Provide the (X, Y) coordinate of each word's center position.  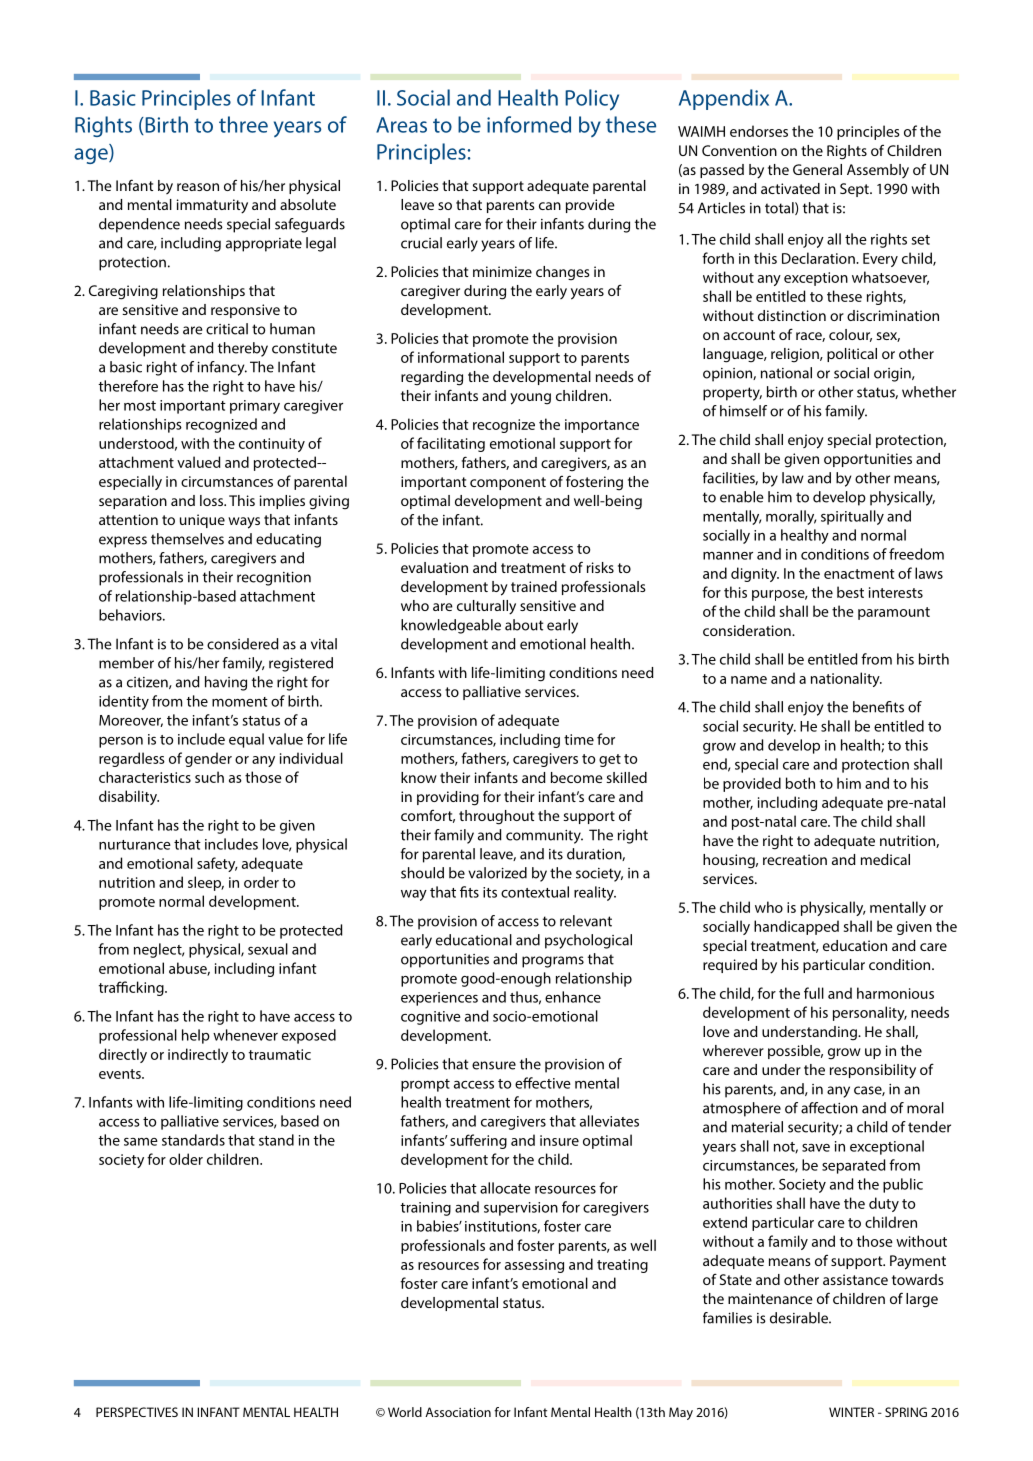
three (243, 124)
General (817, 169)
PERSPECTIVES (137, 1412)
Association (458, 1412)
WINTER (851, 1412)
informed (529, 124)
